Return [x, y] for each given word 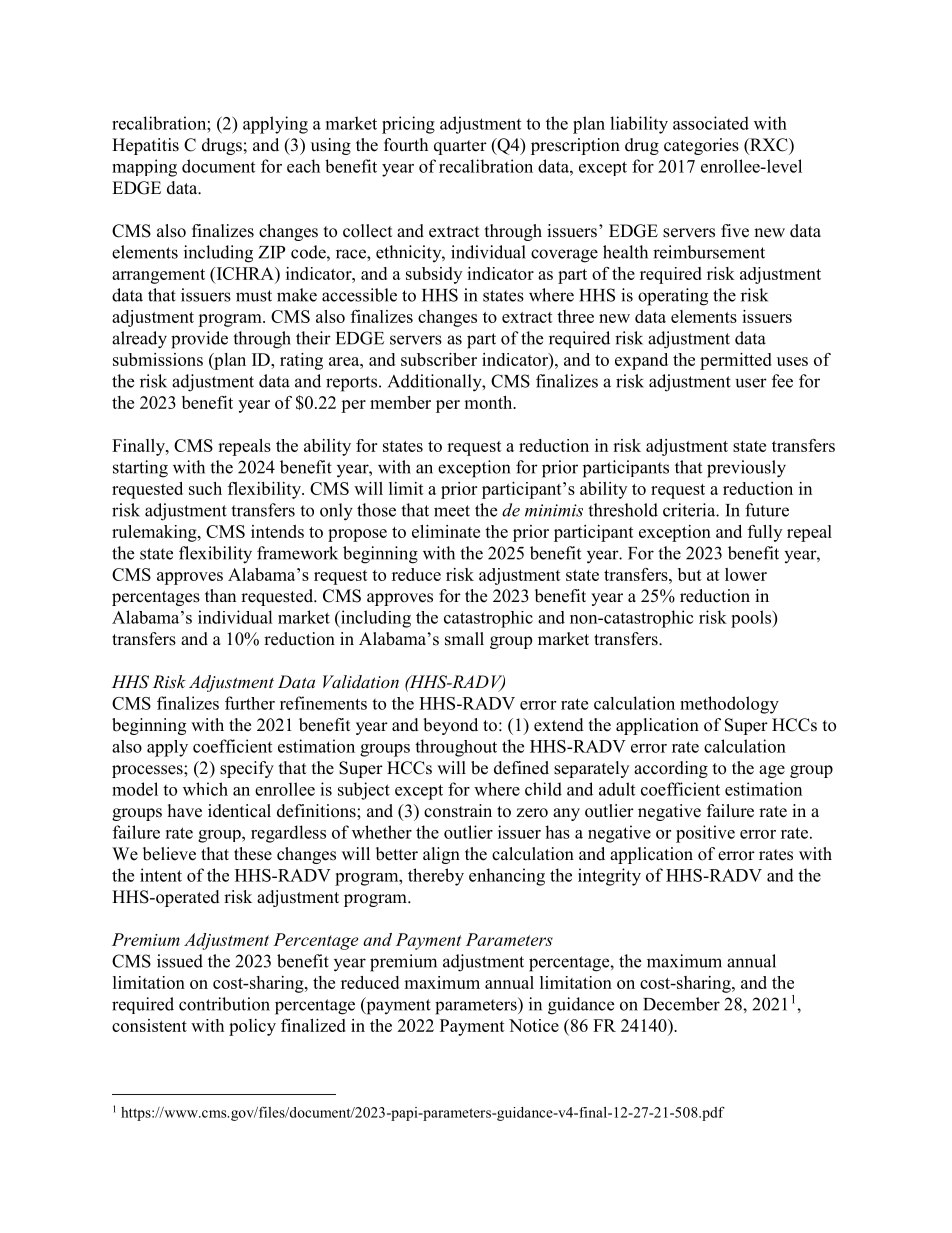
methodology [729, 705]
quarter [460, 147]
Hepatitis [145, 146]
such [205, 488]
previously [746, 469]
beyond [450, 726]
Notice [534, 1025]
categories [701, 146]
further [250, 703]
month [489, 402]
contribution [224, 1004]
